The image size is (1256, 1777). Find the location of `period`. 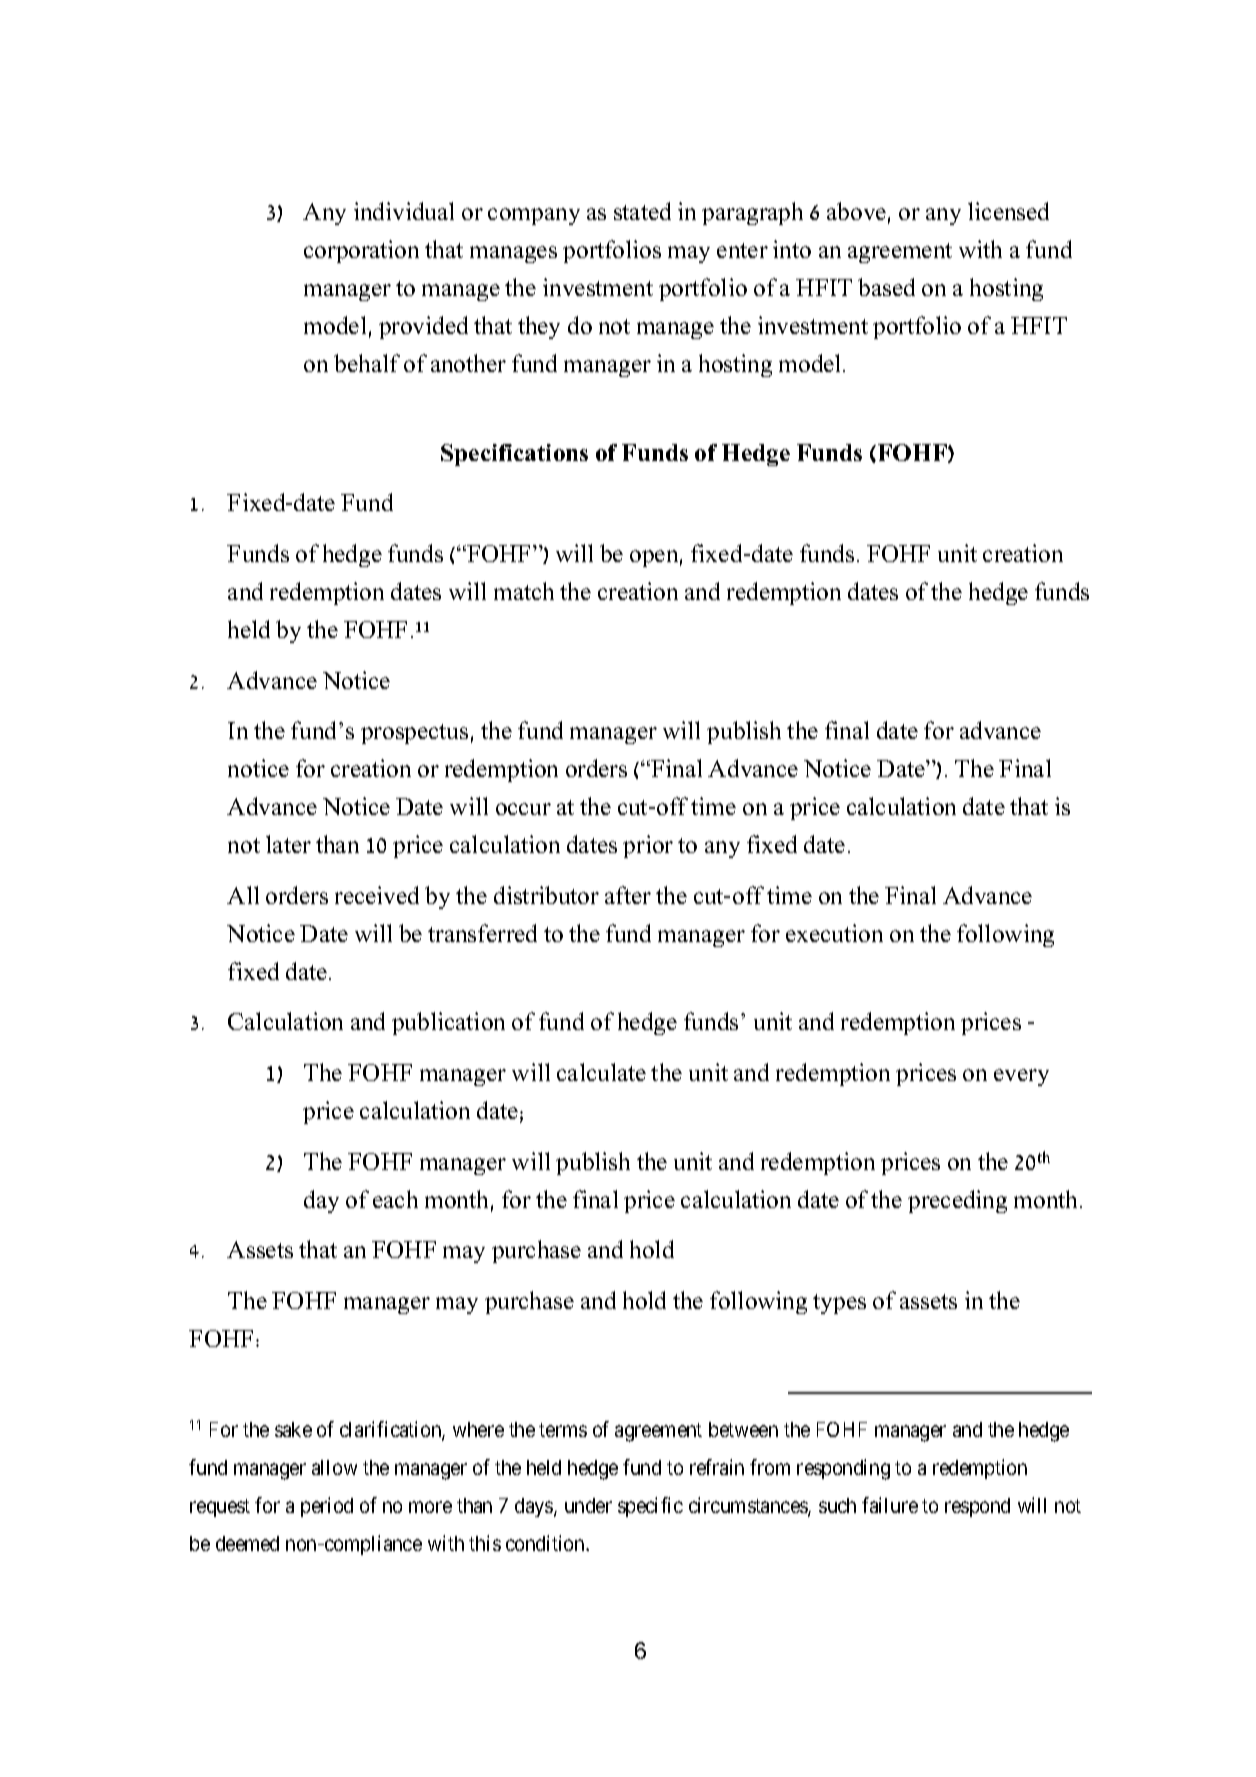

period is located at coordinates (327, 1507).
